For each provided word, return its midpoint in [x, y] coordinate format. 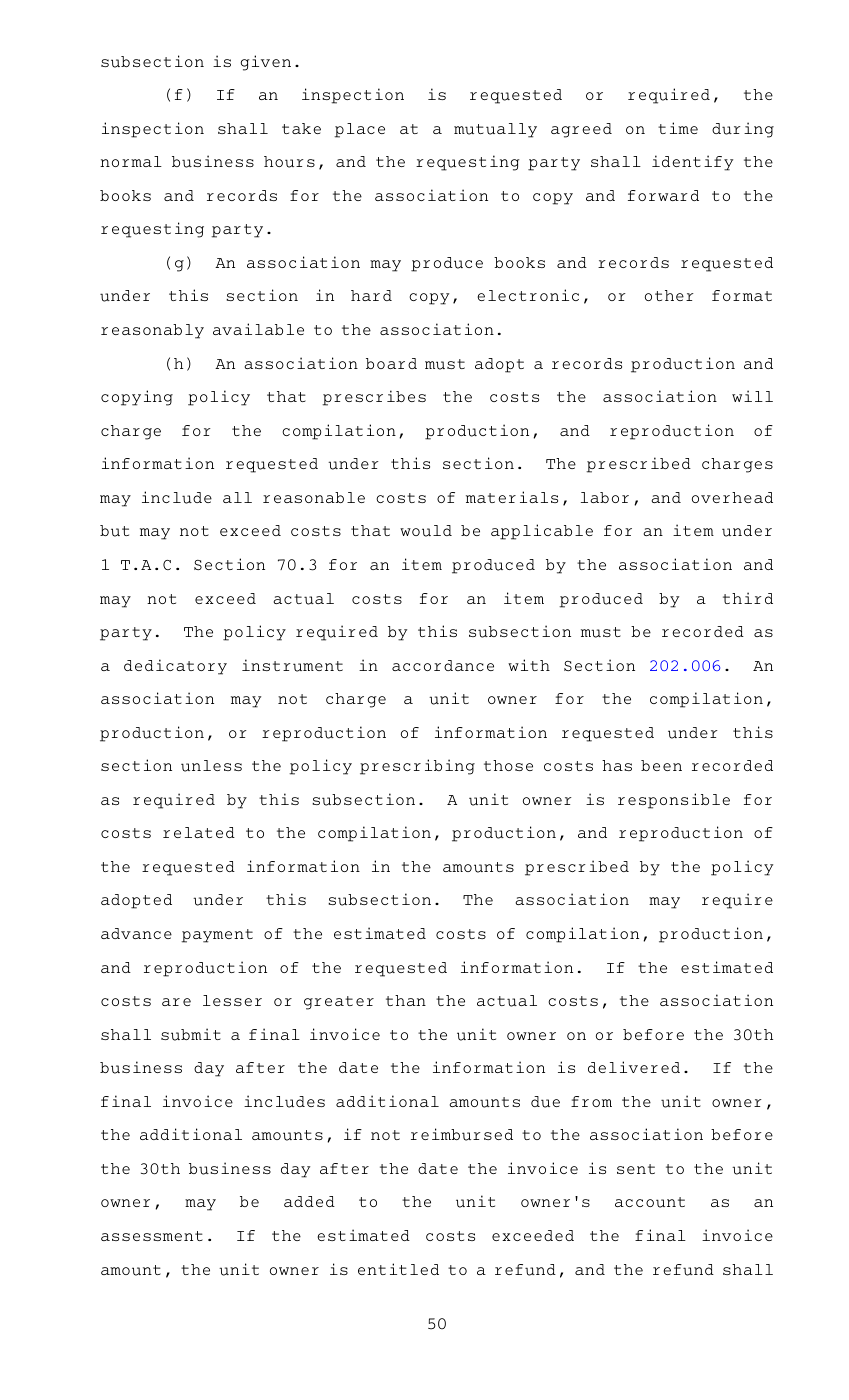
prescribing [417, 767]
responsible [674, 801]
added [309, 1201]
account [650, 1202]
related [199, 832]
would [426, 531]
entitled [398, 1269]
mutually [495, 130]
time [678, 128]
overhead [732, 497]
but [114, 531]
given [266, 63]
